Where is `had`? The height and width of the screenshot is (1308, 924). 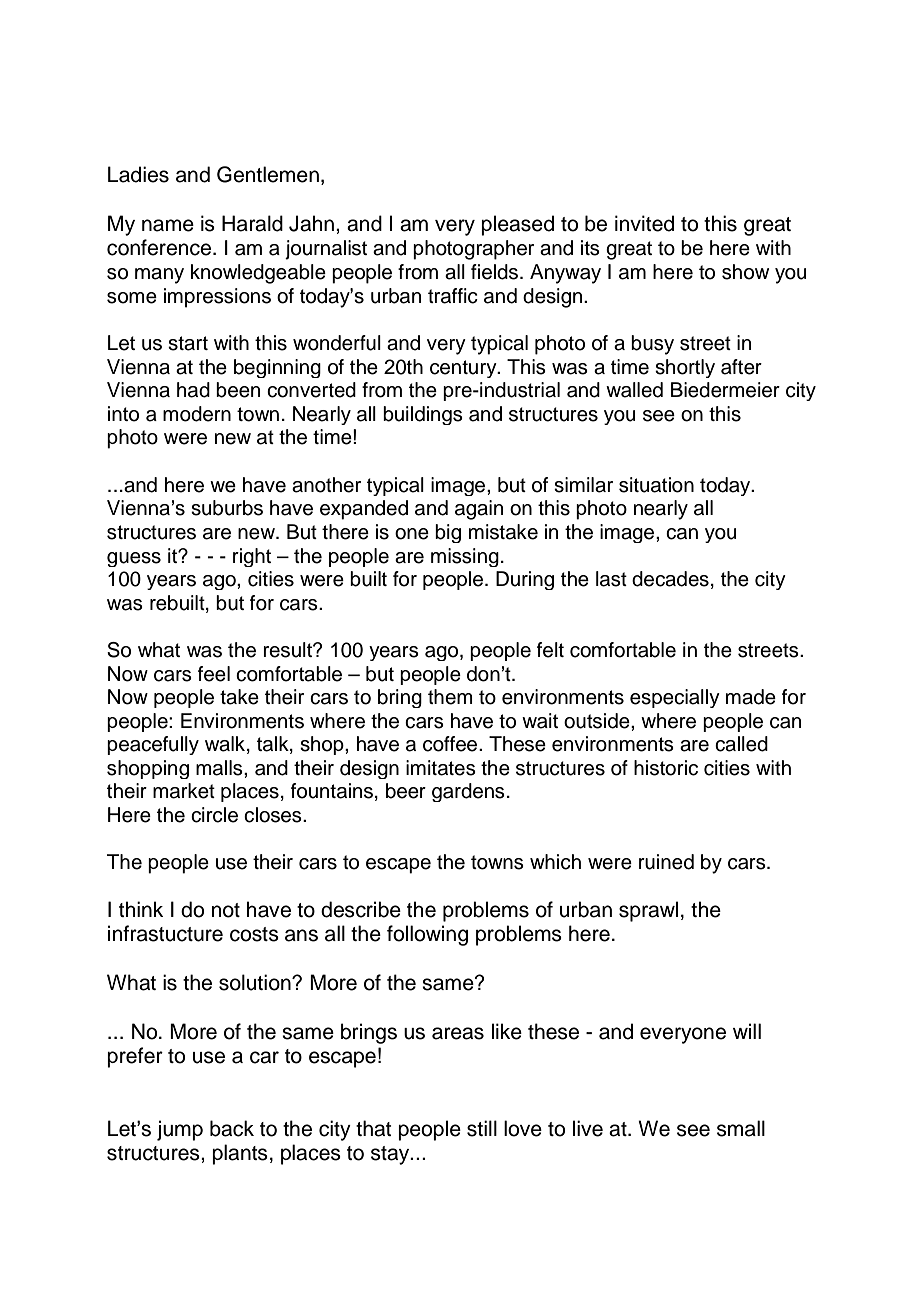
had is located at coordinates (193, 390).
